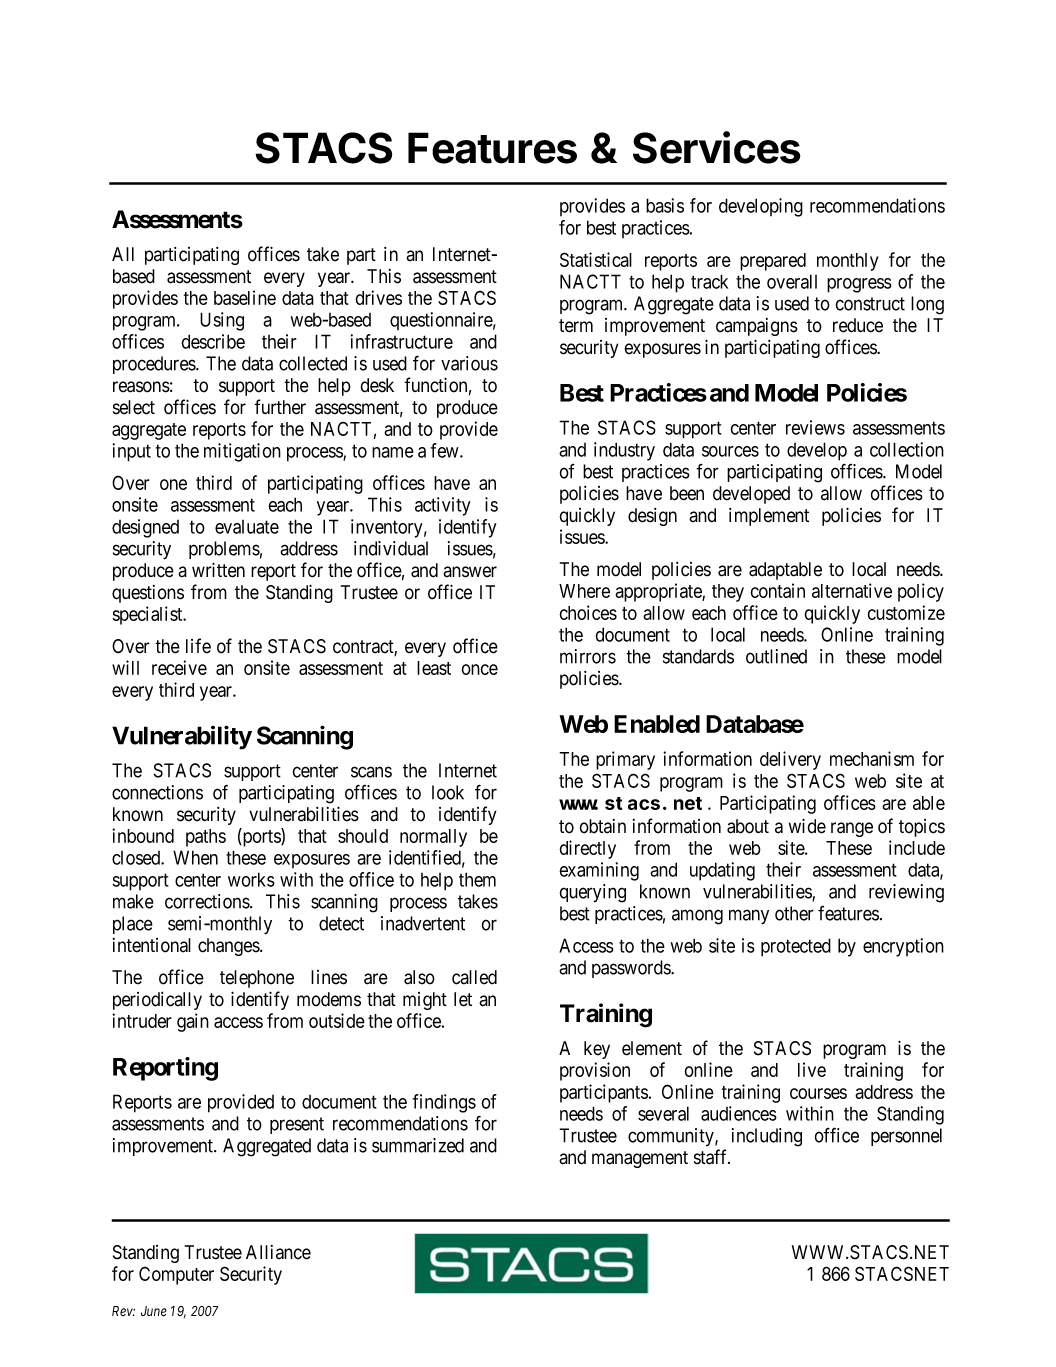 The width and height of the screenshot is (1056, 1367). I want to click on Computer, so click(176, 1275).
